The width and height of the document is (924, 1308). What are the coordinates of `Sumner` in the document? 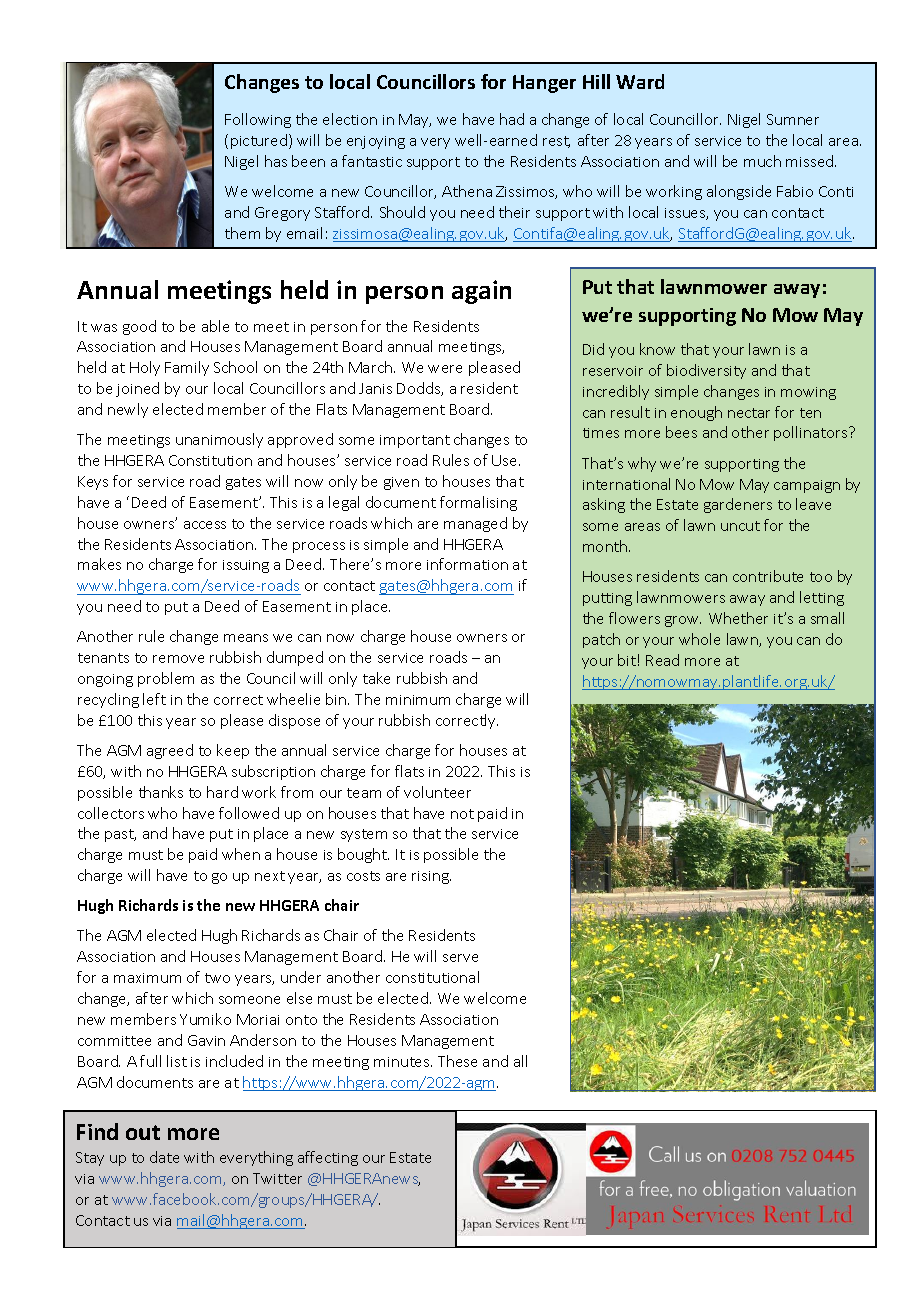 It's located at (793, 119).
